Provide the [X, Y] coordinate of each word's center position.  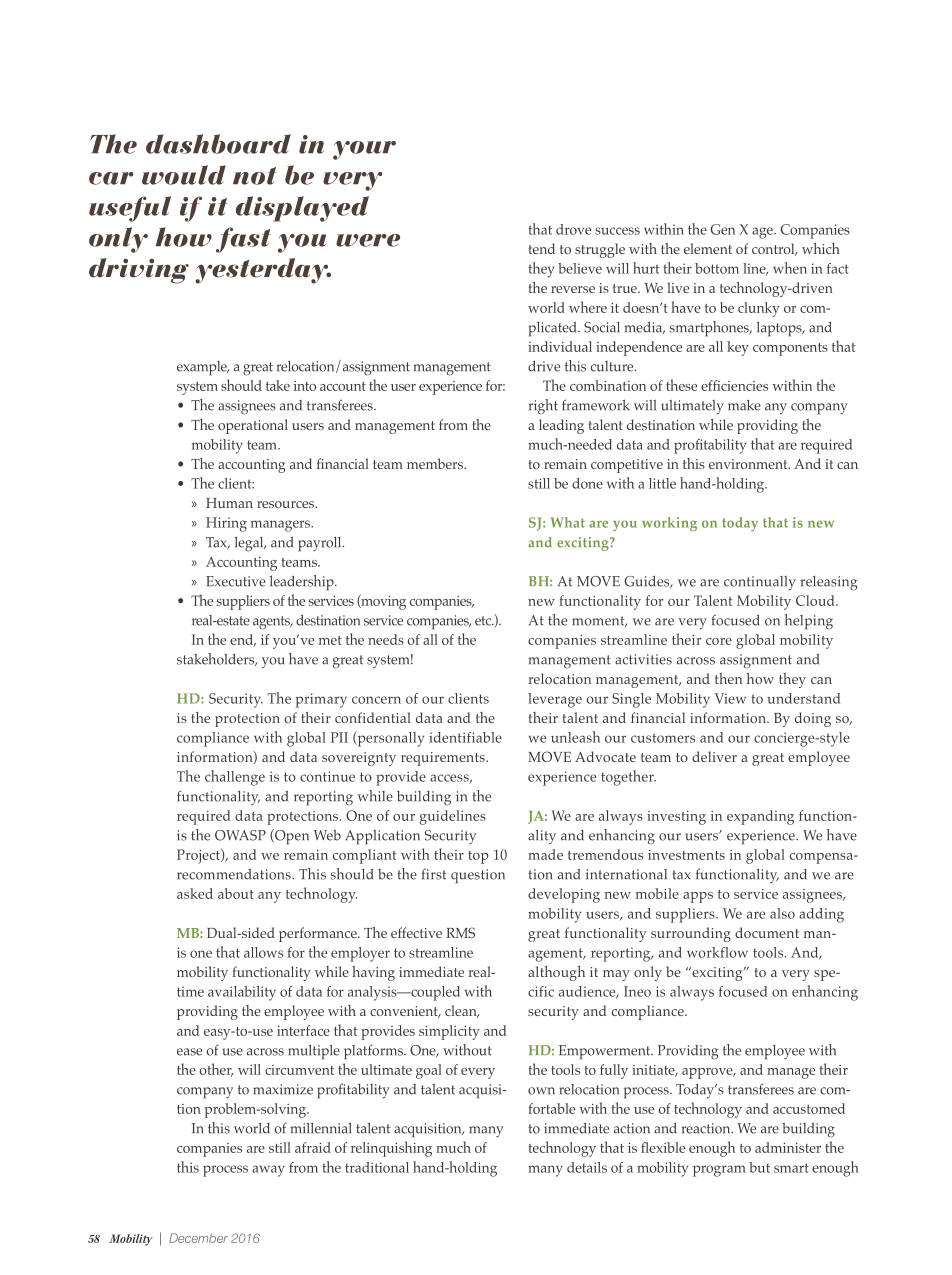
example [203, 368]
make [744, 405]
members [436, 463]
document [767, 932]
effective [416, 932]
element [708, 248]
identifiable [465, 737]
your [364, 150]
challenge [235, 778]
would [184, 175]
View [730, 698]
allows [263, 952]
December [198, 1238]
